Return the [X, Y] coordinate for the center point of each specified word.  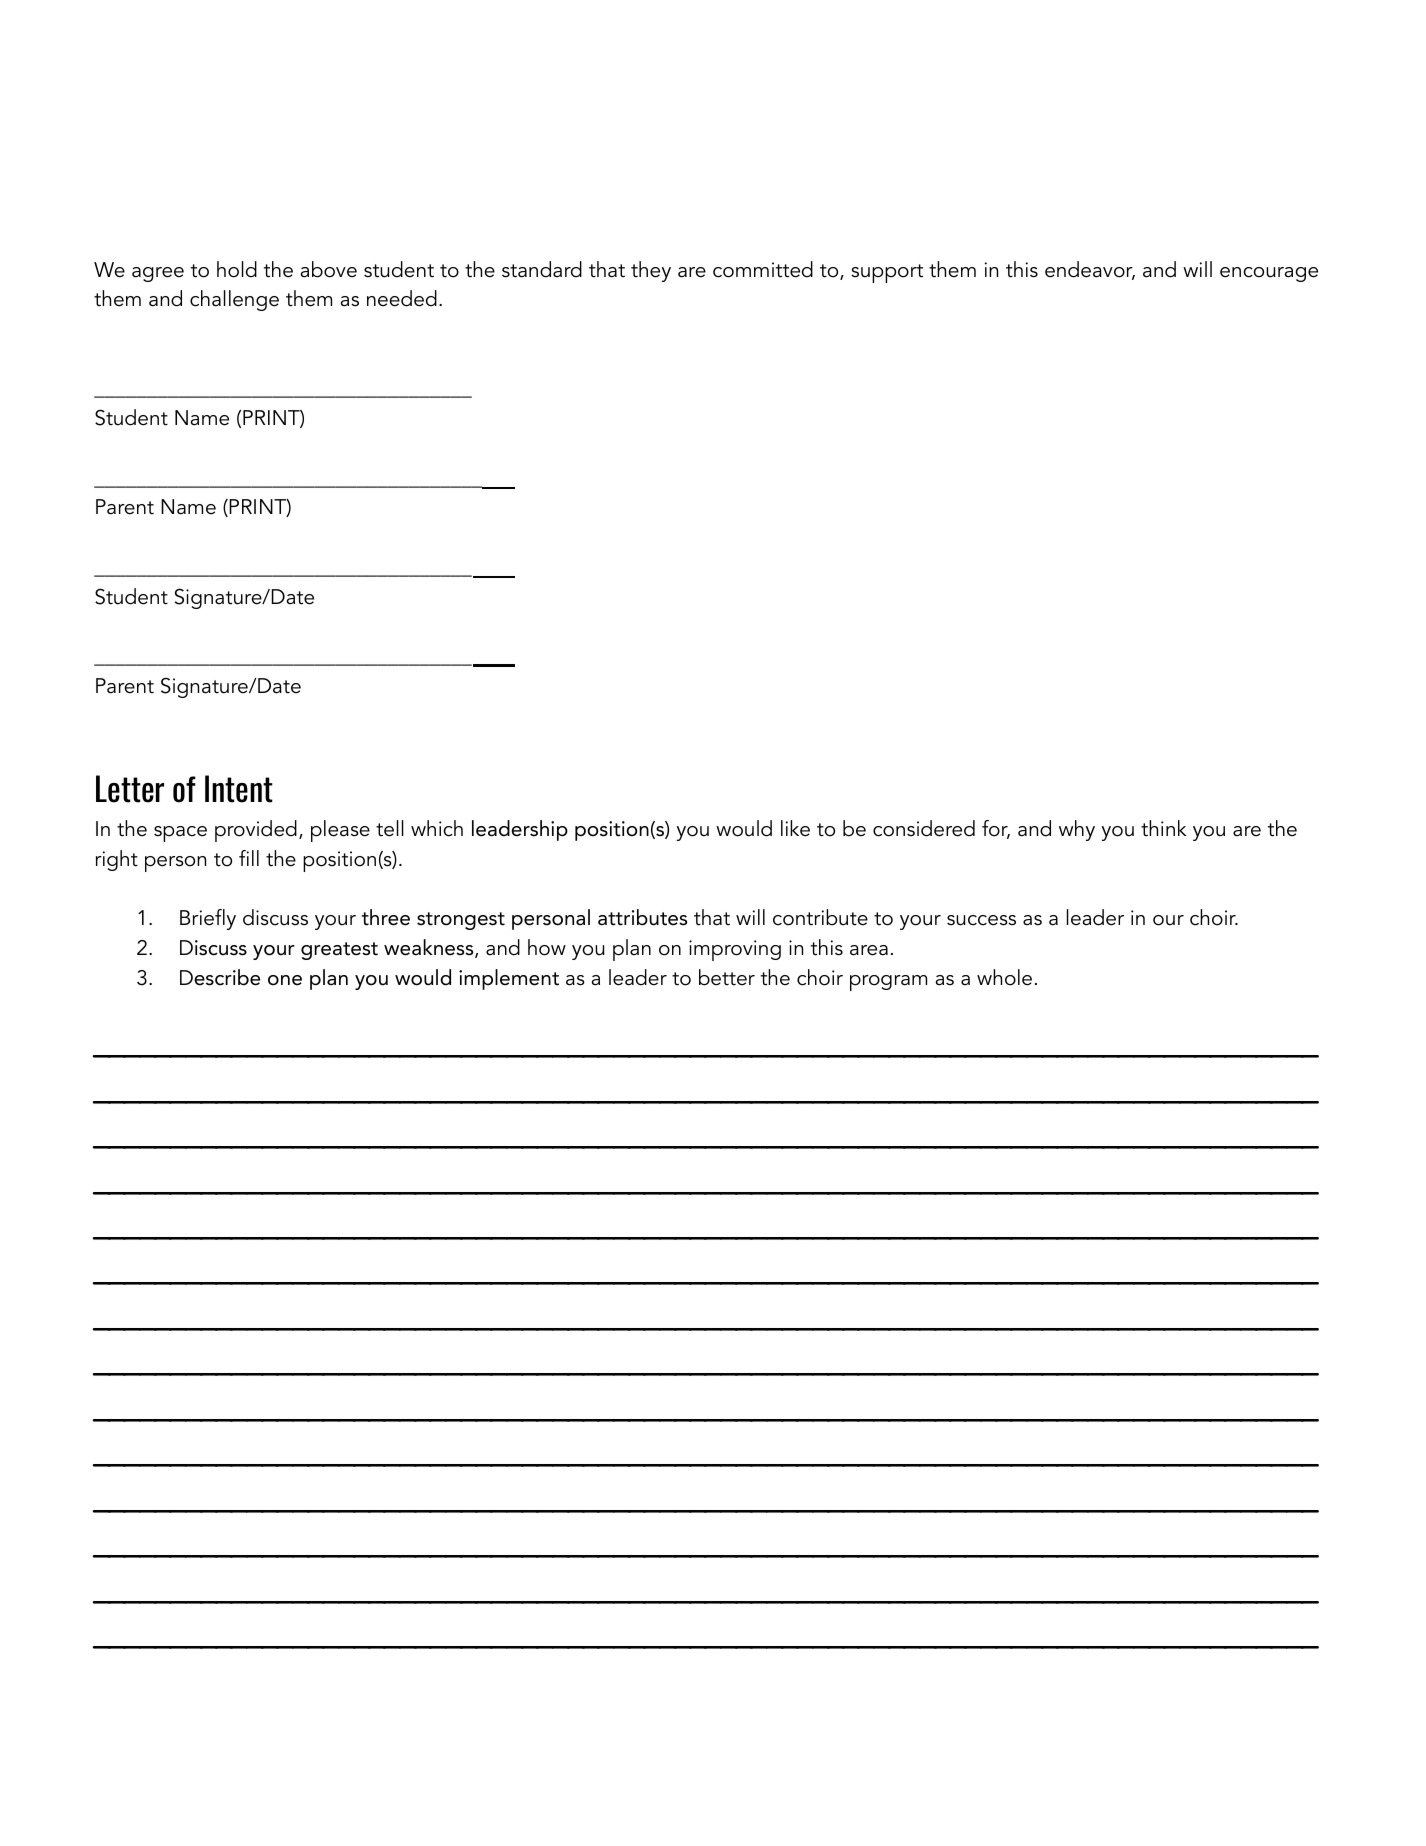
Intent [239, 789]
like [795, 828]
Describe [220, 977]
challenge [234, 300]
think [1164, 828]
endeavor [1090, 270]
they [651, 271]
